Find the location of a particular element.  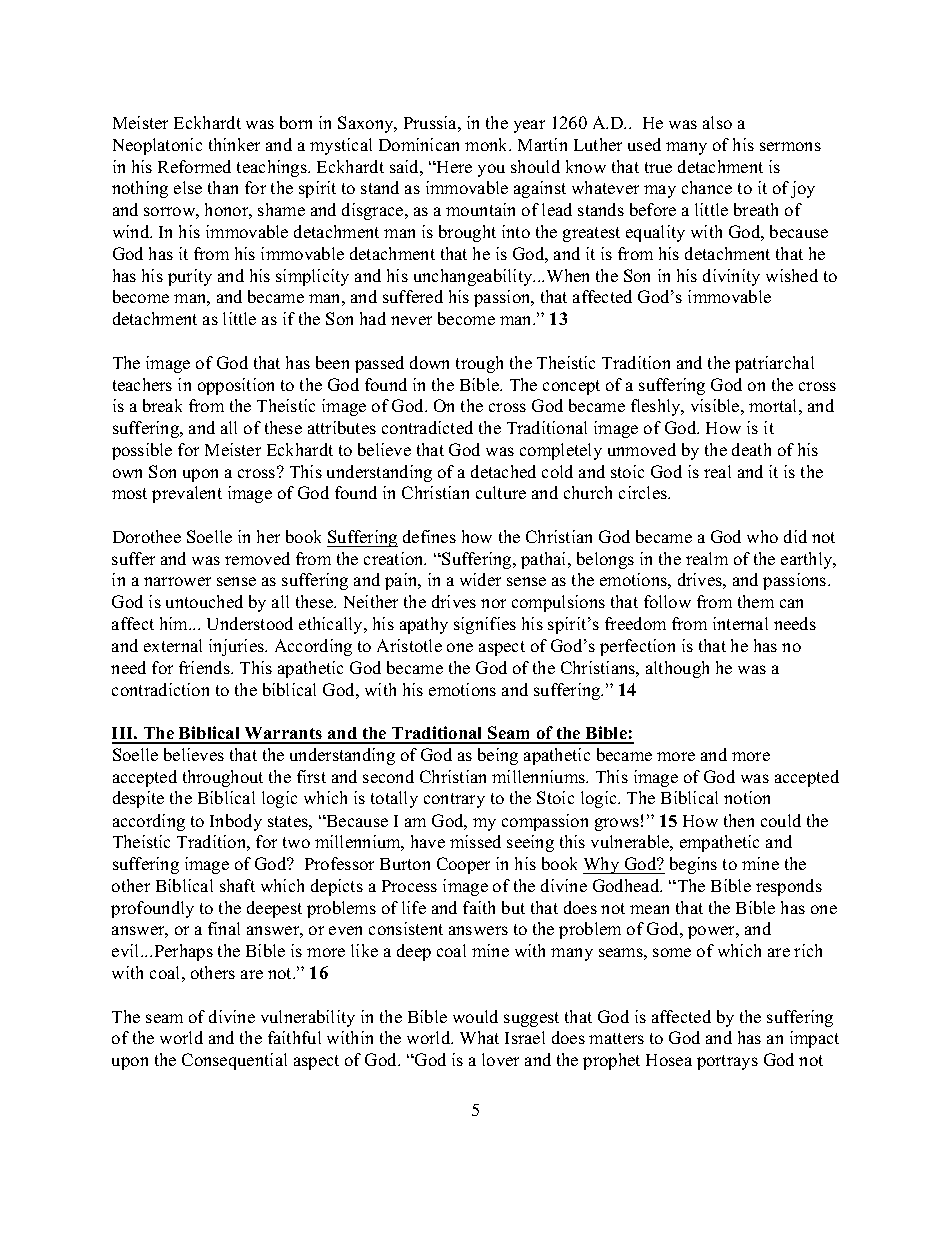

also is located at coordinates (717, 122).
